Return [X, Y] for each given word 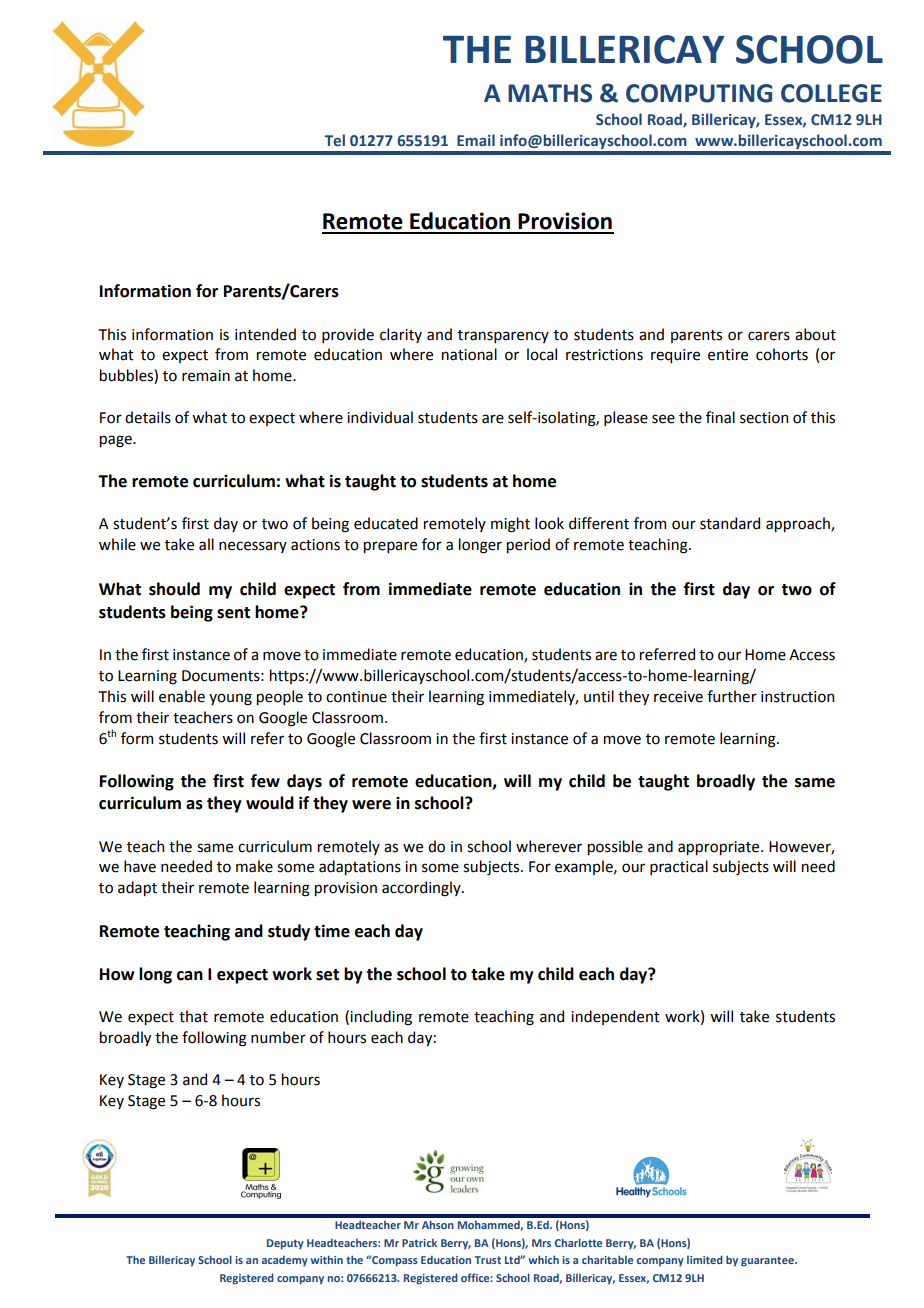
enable [182, 696]
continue [356, 697]
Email [476, 140]
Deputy [285, 1244]
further [732, 696]
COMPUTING [699, 93]
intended [265, 334]
